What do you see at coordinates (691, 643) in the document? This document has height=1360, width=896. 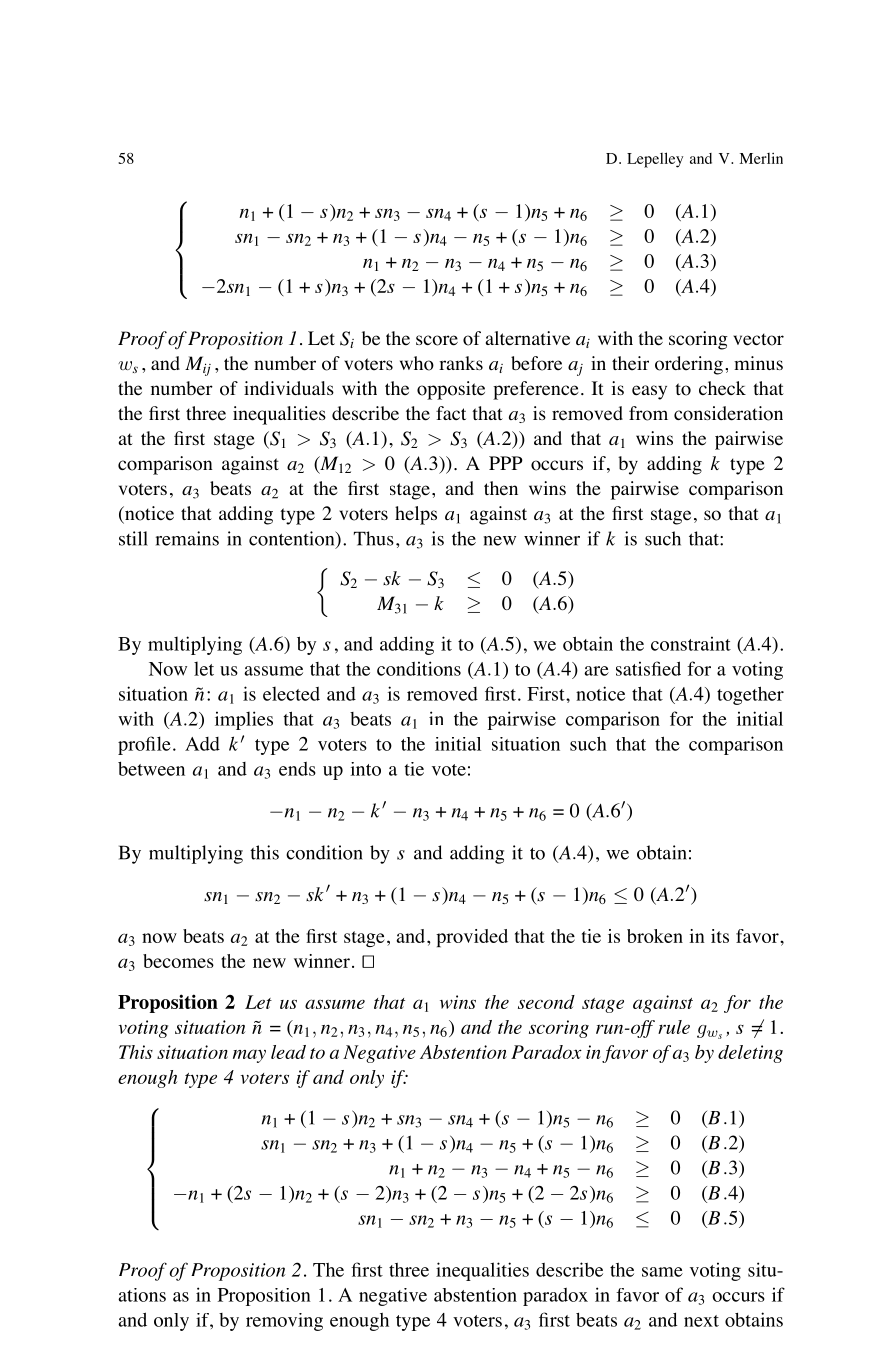 I see `constraint` at bounding box center [691, 643].
